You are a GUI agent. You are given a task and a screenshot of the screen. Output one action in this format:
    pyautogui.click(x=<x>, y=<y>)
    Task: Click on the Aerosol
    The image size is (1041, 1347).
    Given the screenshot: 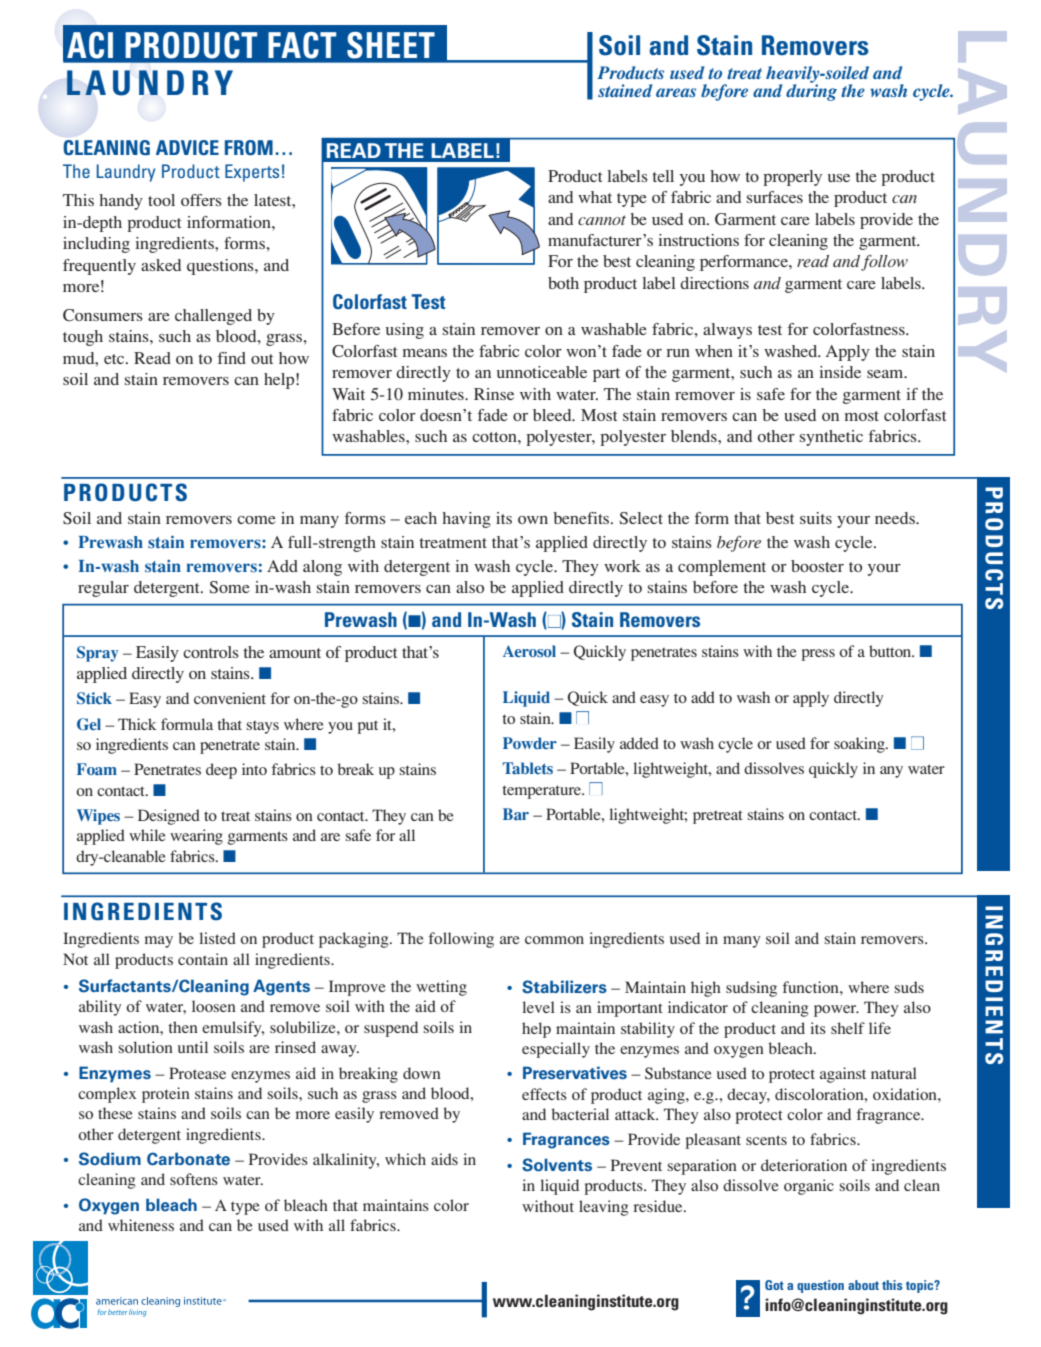 What is the action you would take?
    pyautogui.click(x=529, y=651)
